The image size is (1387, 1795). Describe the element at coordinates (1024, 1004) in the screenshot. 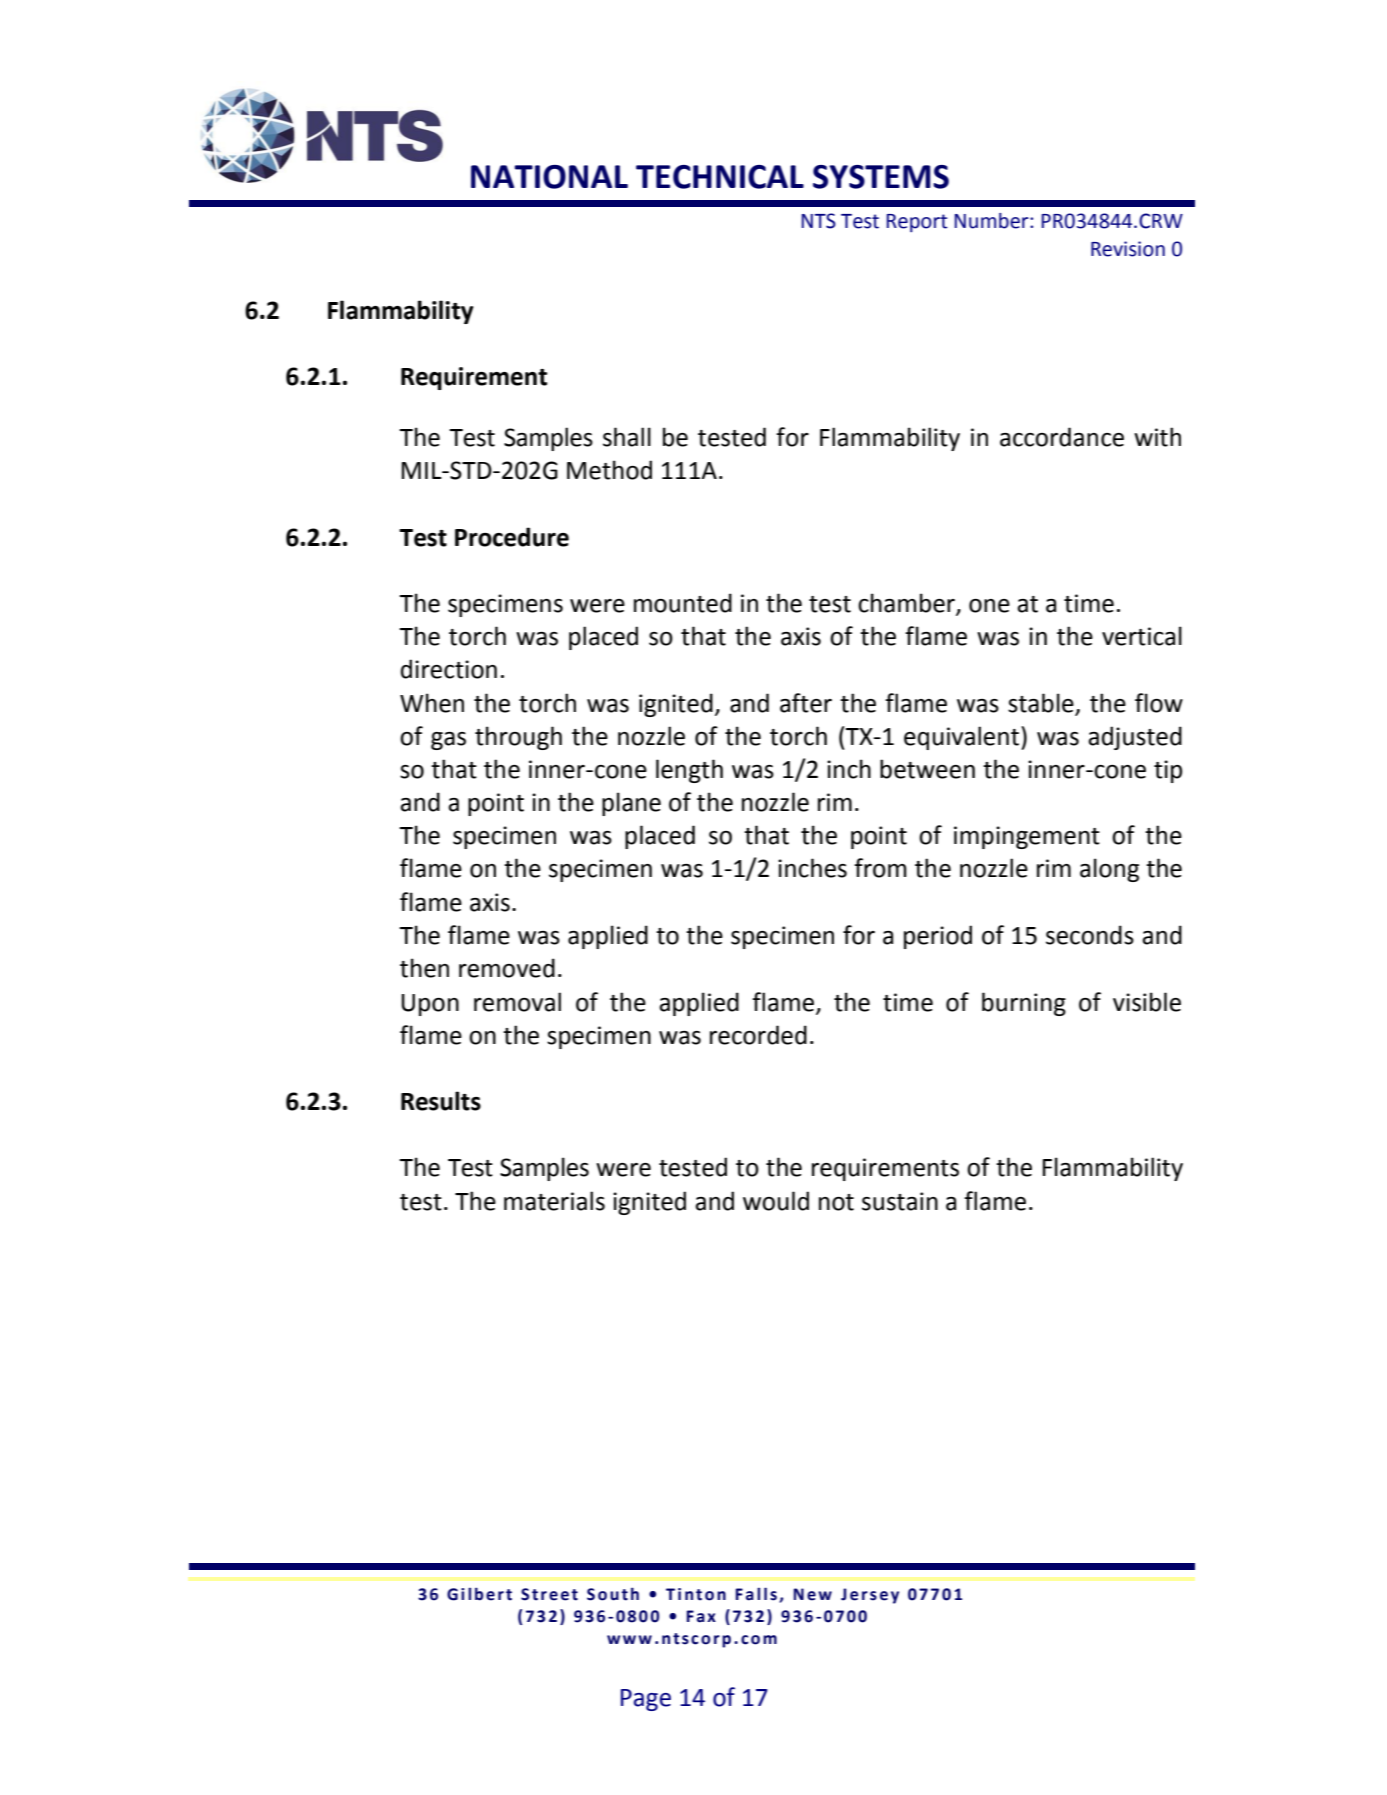

I see `burning` at that location.
